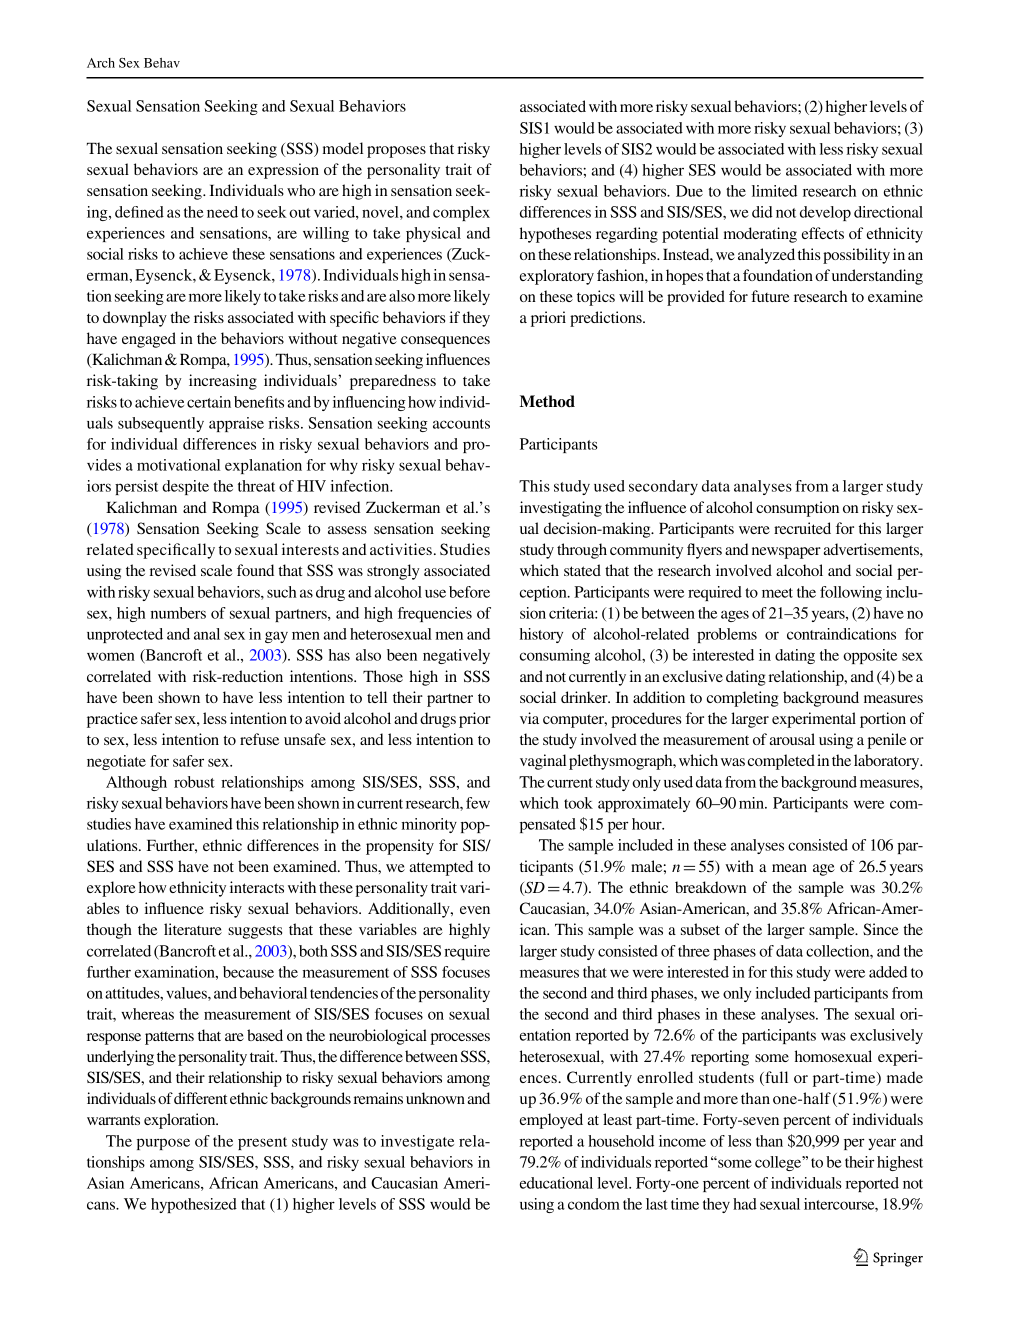  I want to click on complex, so click(461, 213).
